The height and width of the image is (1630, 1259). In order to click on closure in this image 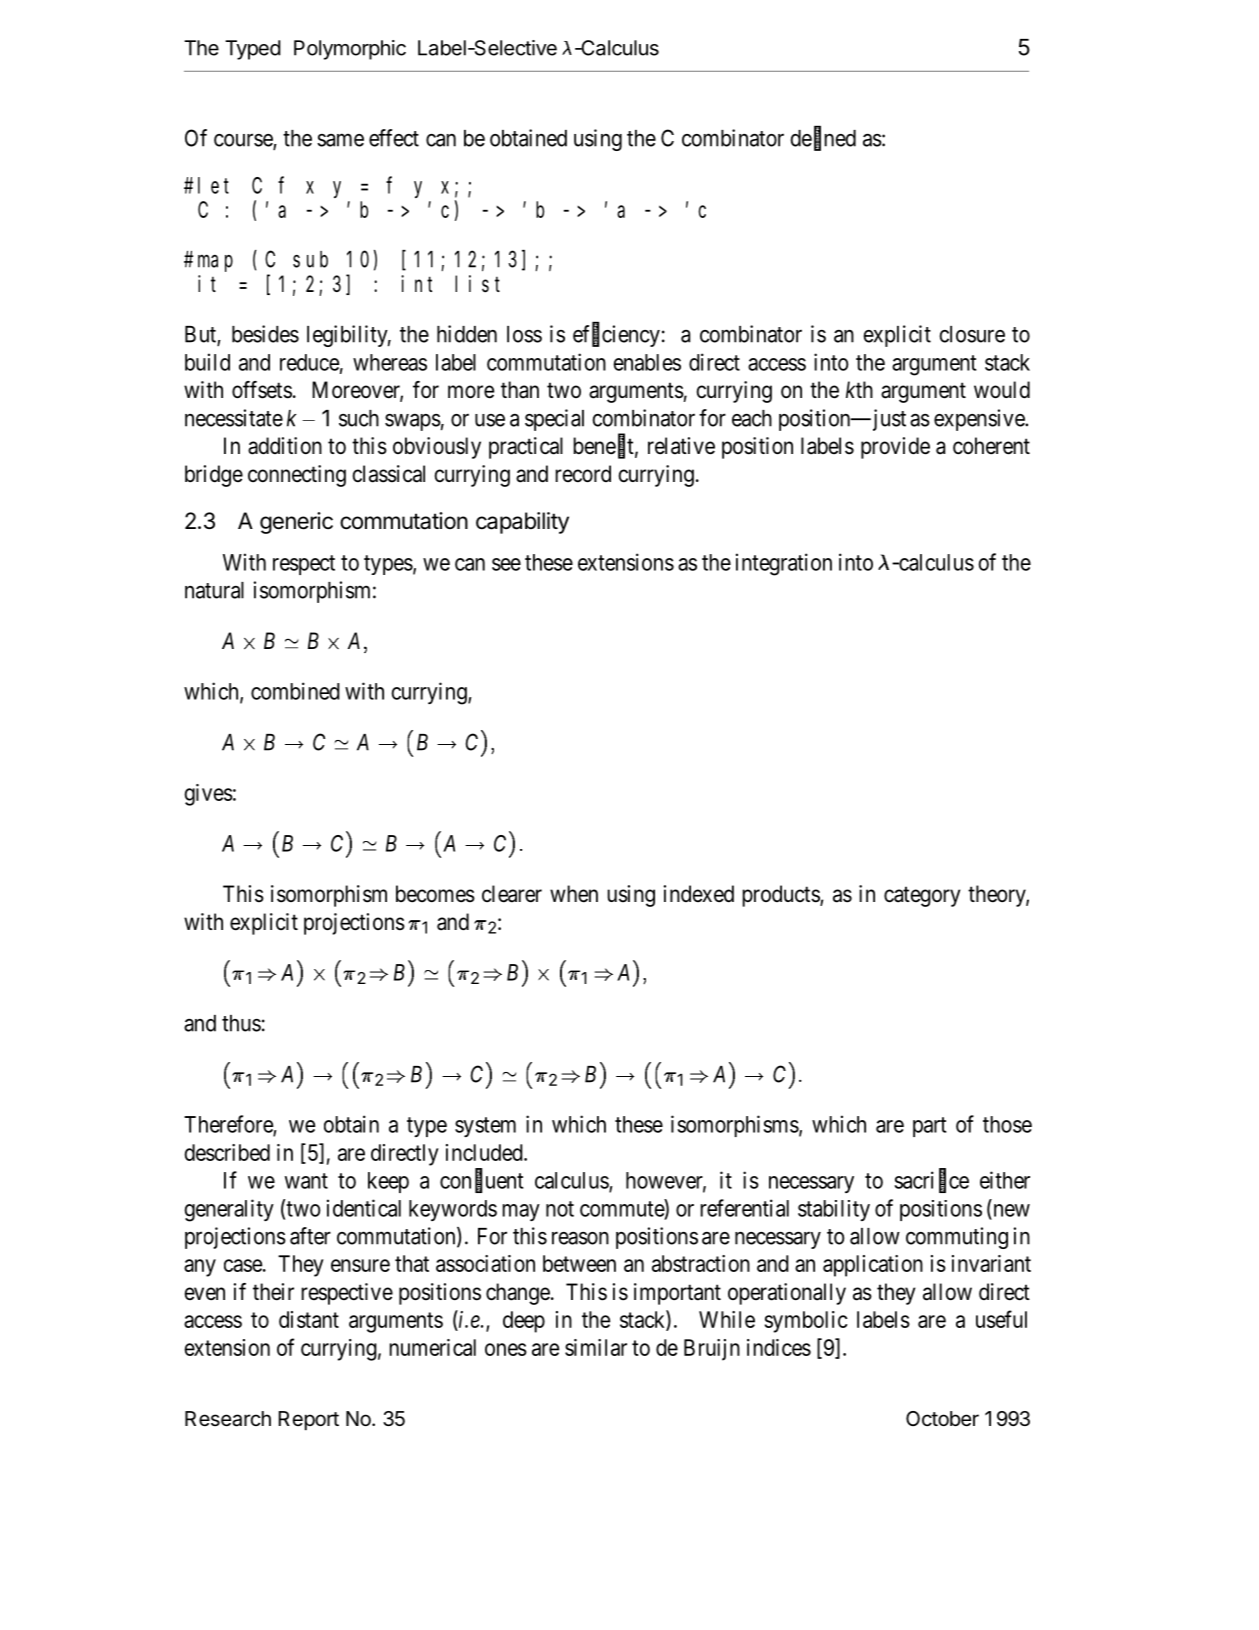, I will do `click(972, 334)`.
